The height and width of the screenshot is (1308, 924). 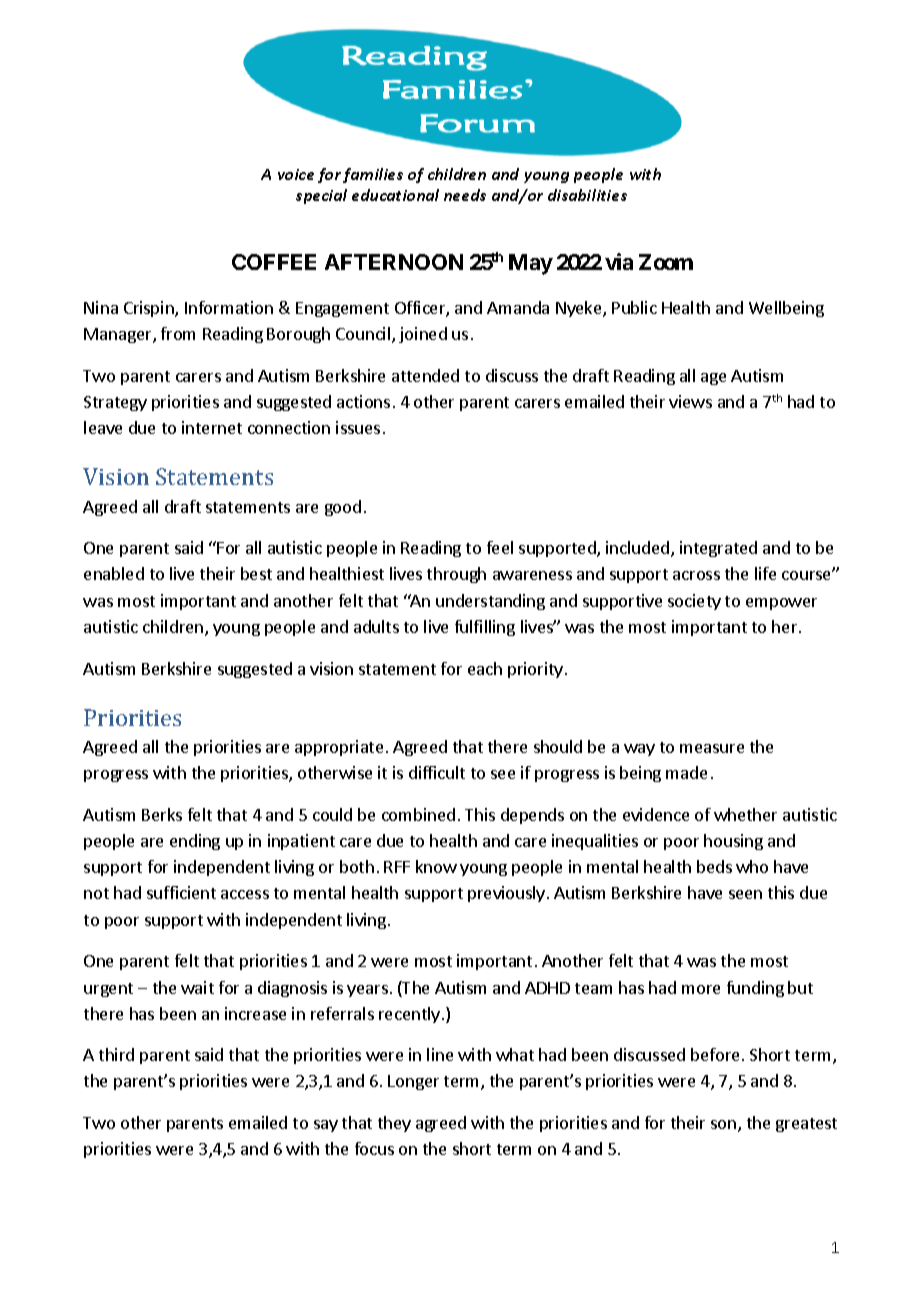 I want to click on Zoom, so click(x=666, y=262).
